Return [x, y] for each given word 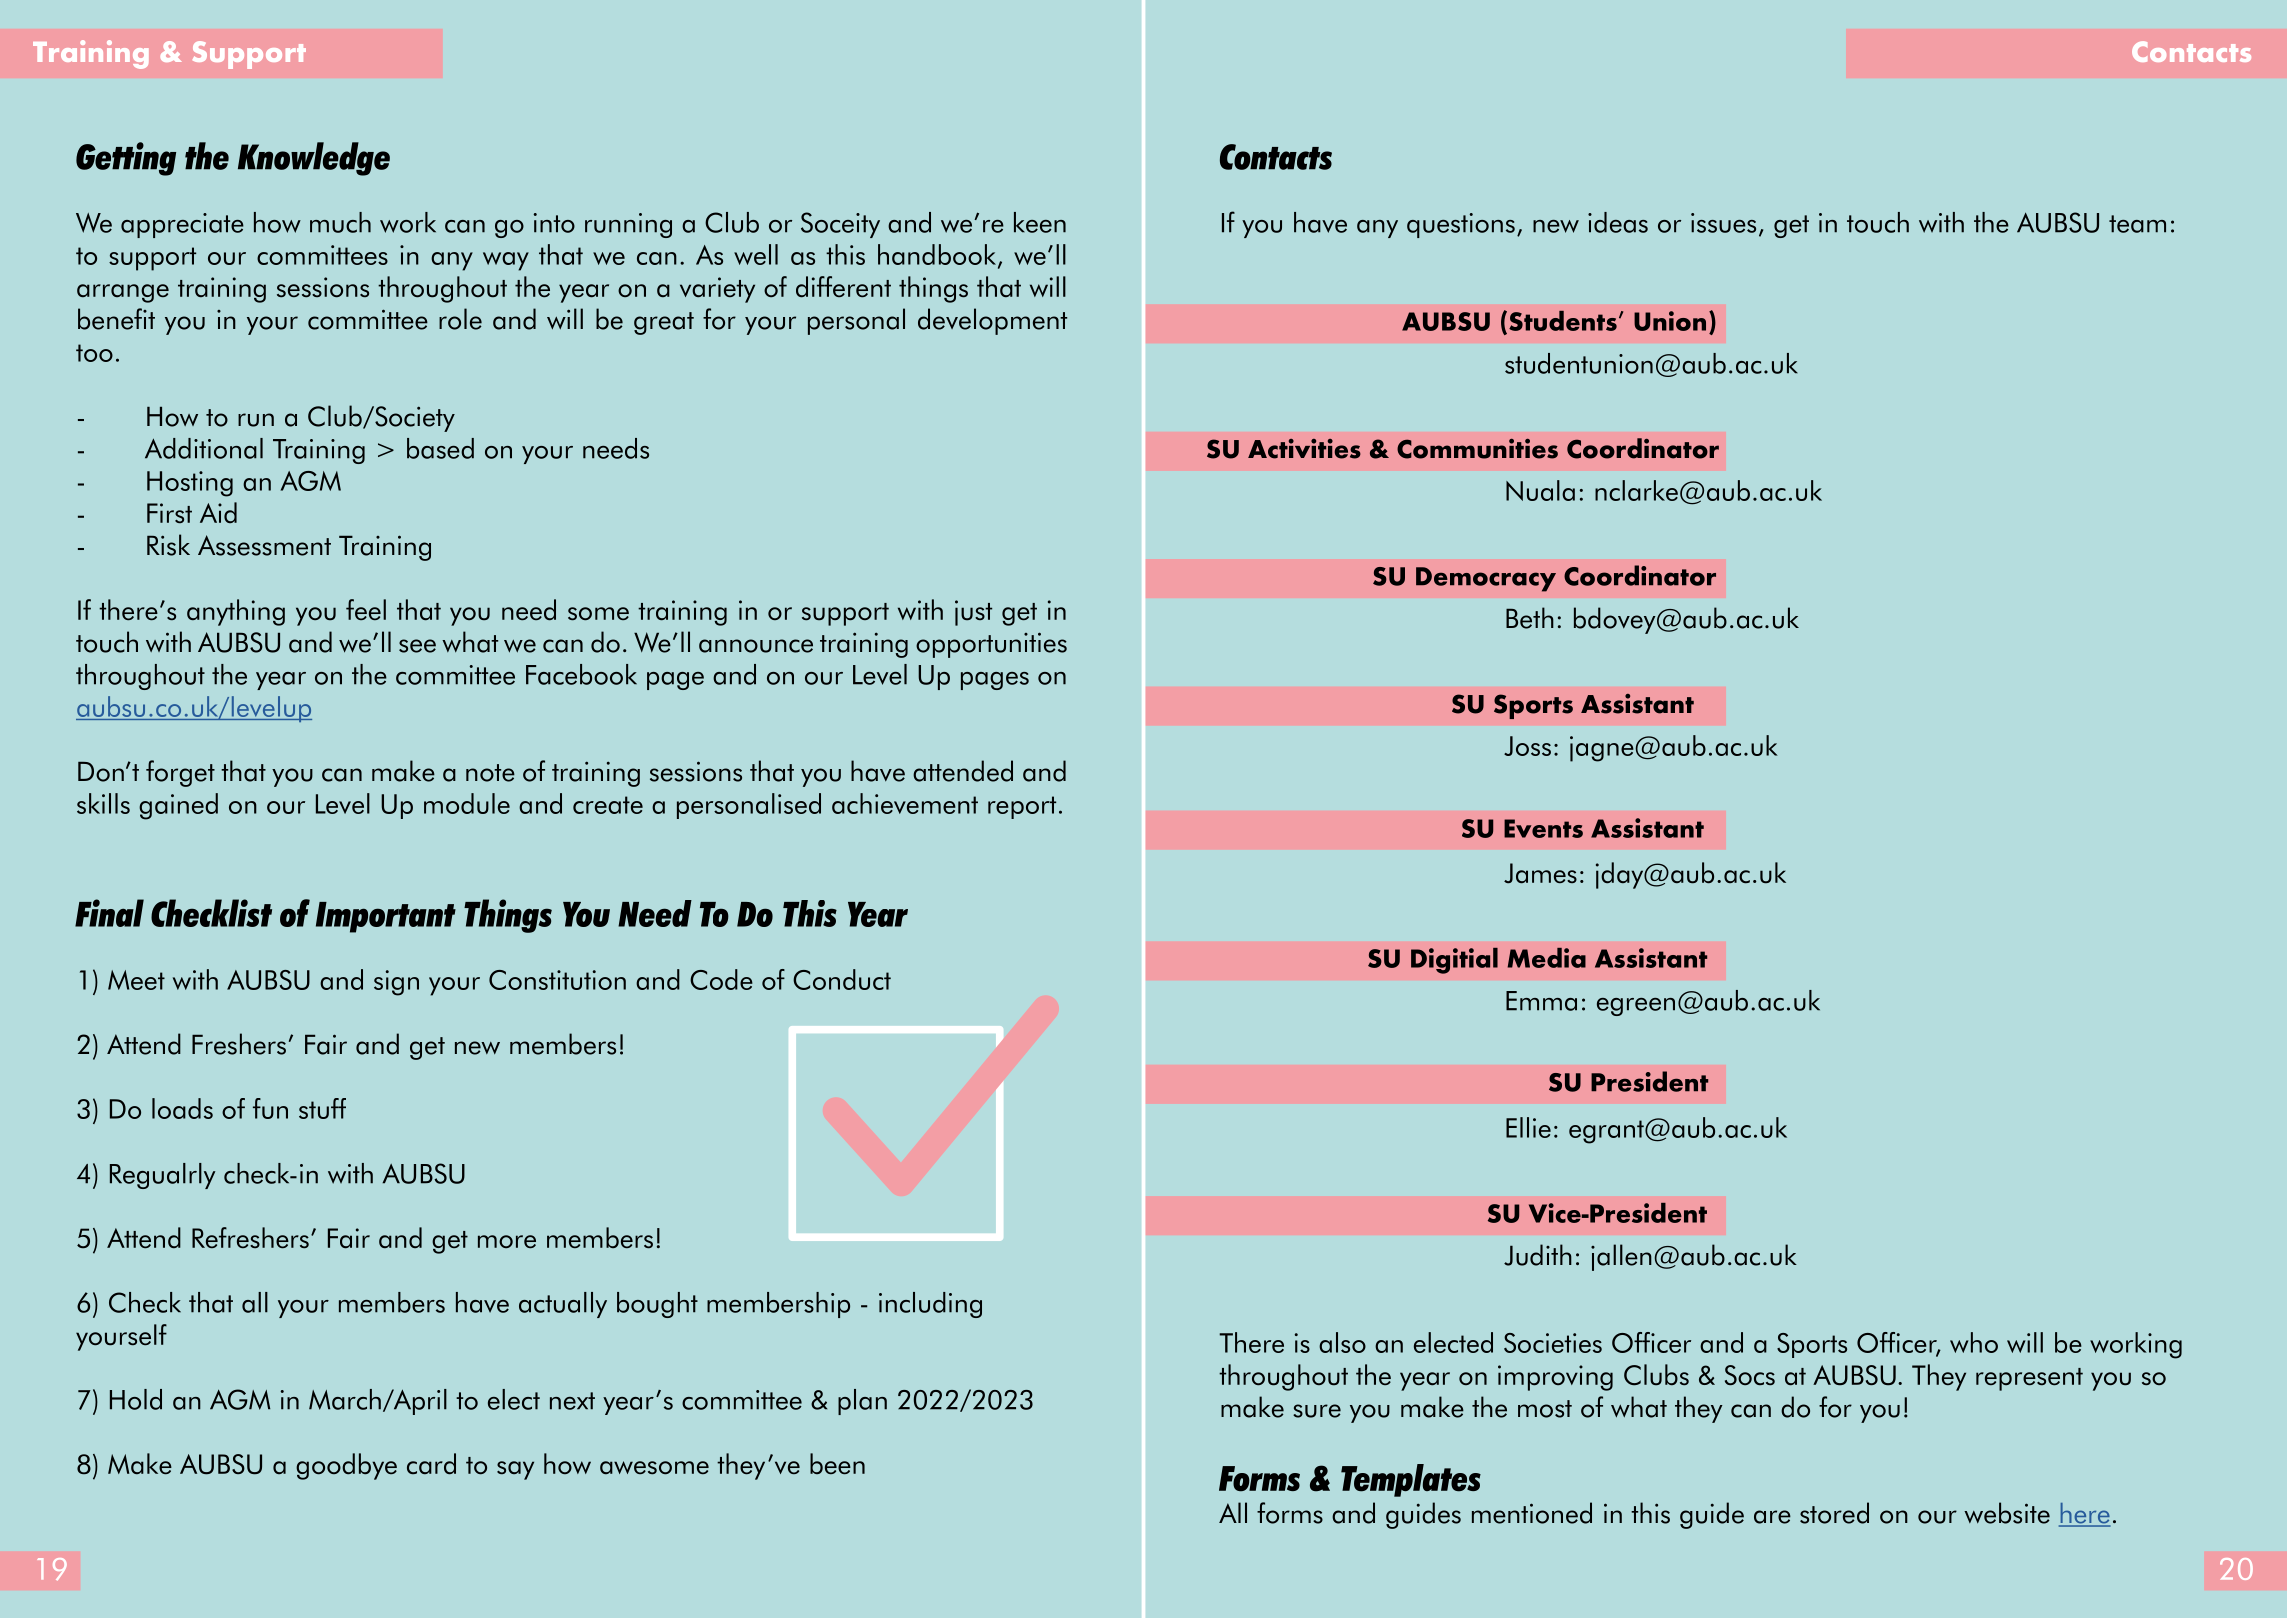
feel [366, 609]
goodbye [346, 1466]
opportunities [991, 645]
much [340, 222]
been [837, 1464]
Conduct [842, 979]
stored [1834, 1513]
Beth [1530, 618]
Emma [1541, 1001]
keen [1040, 222]
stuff [322, 1108]
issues [1723, 223]
